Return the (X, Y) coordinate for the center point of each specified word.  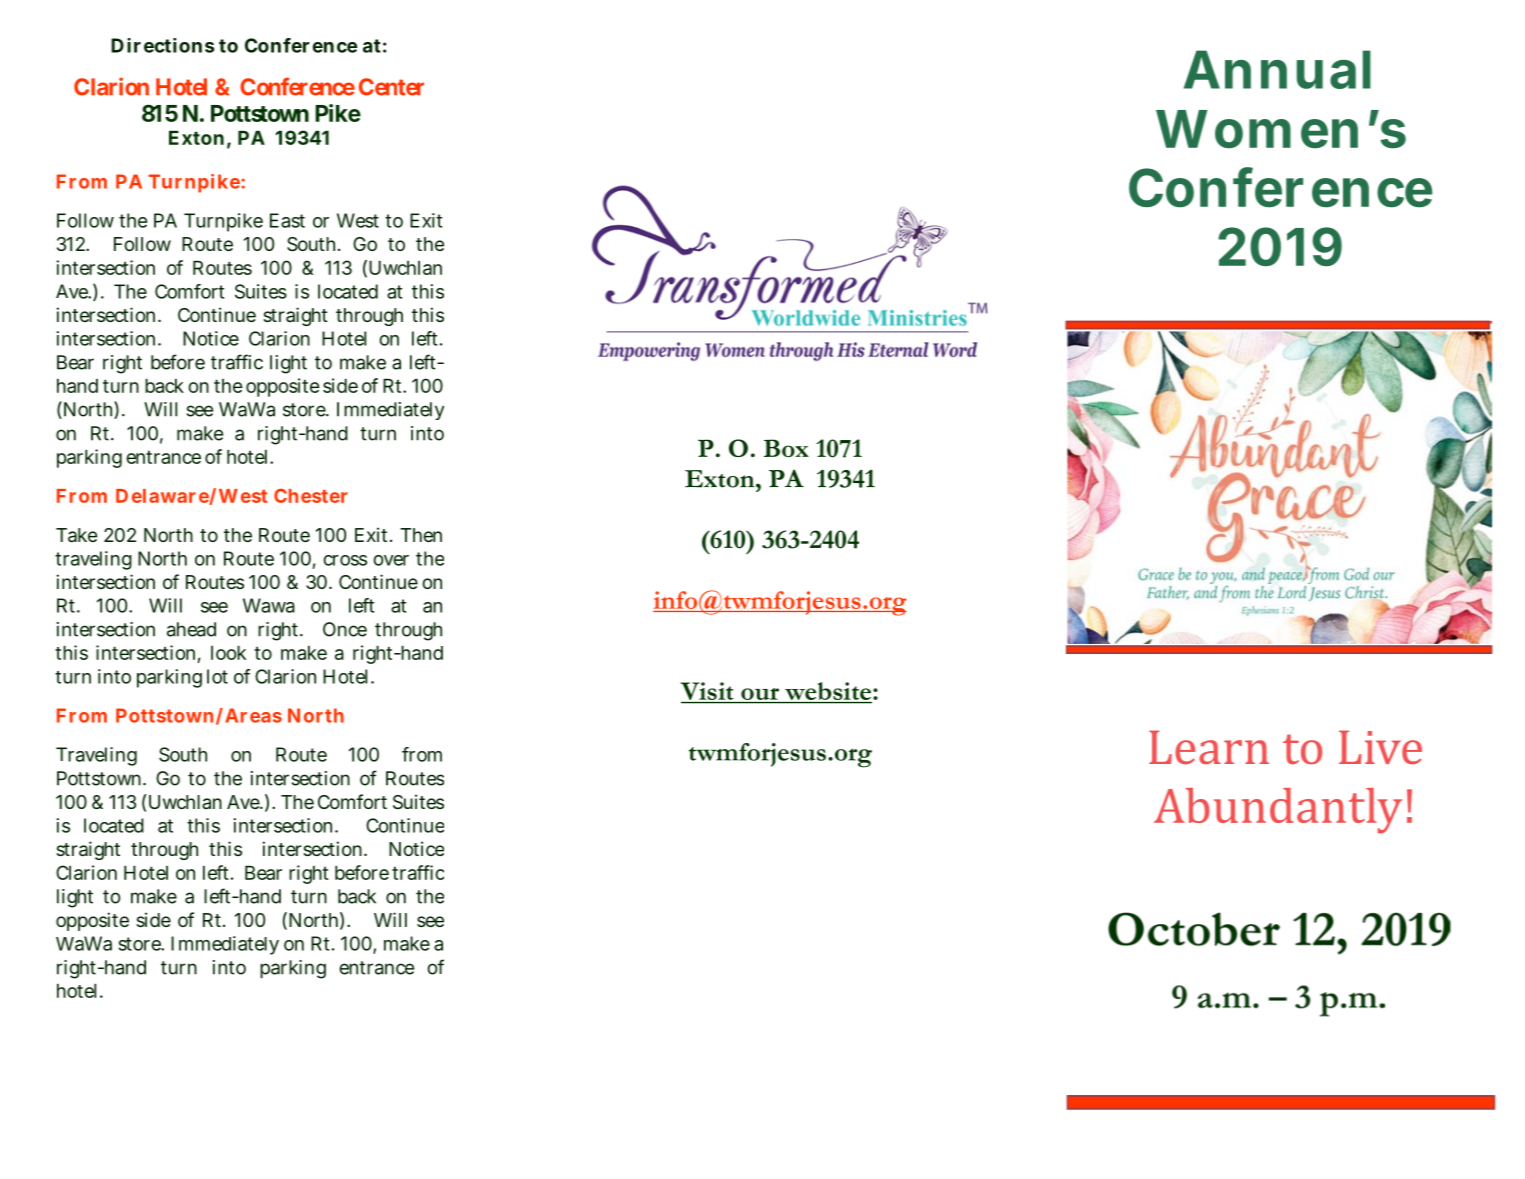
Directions (163, 45)
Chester (311, 495)
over (391, 560)
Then (421, 535)
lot (217, 676)
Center (391, 87)
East (287, 220)
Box (786, 448)
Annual (1277, 69)
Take (77, 535)
